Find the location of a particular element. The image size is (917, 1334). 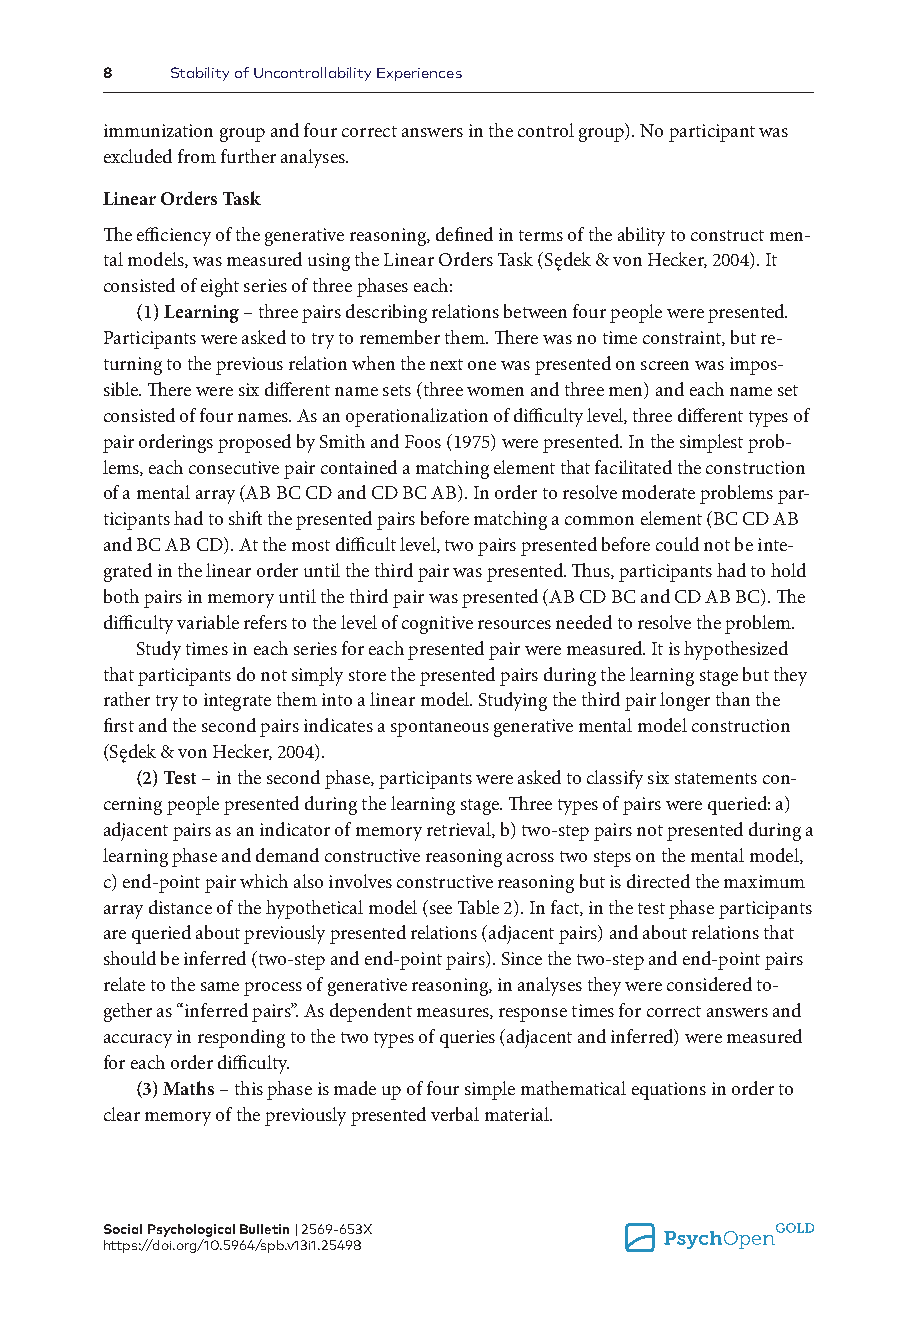

terms is located at coordinates (541, 235).
